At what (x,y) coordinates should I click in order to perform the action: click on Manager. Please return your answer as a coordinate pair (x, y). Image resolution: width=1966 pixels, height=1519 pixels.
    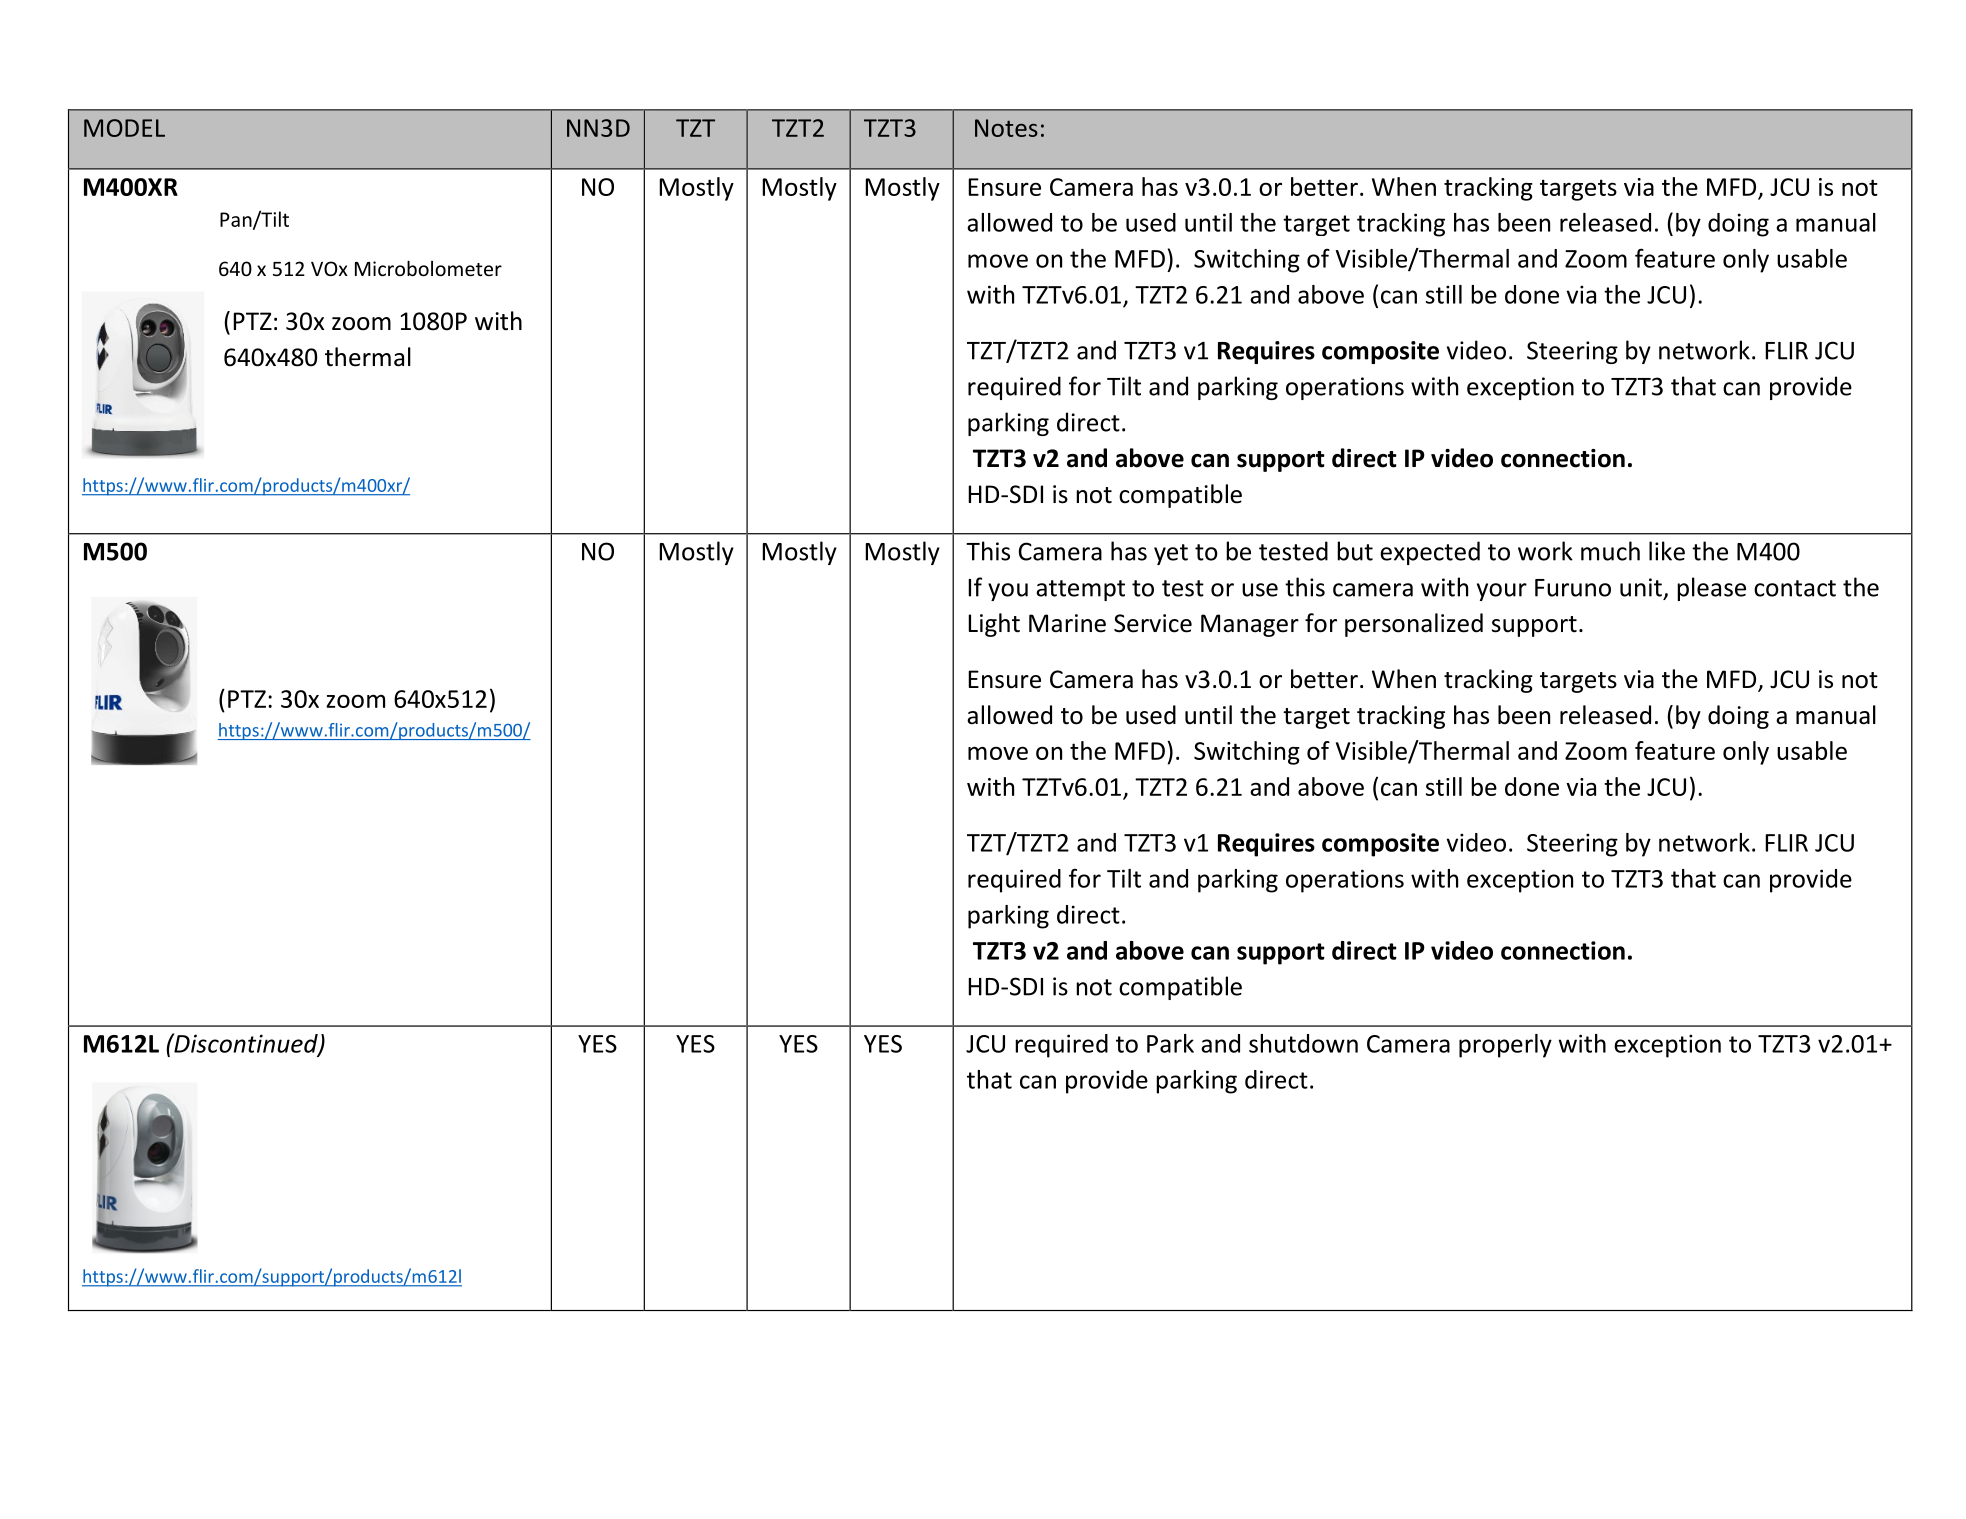
    Looking at the image, I should click on (1250, 625).
